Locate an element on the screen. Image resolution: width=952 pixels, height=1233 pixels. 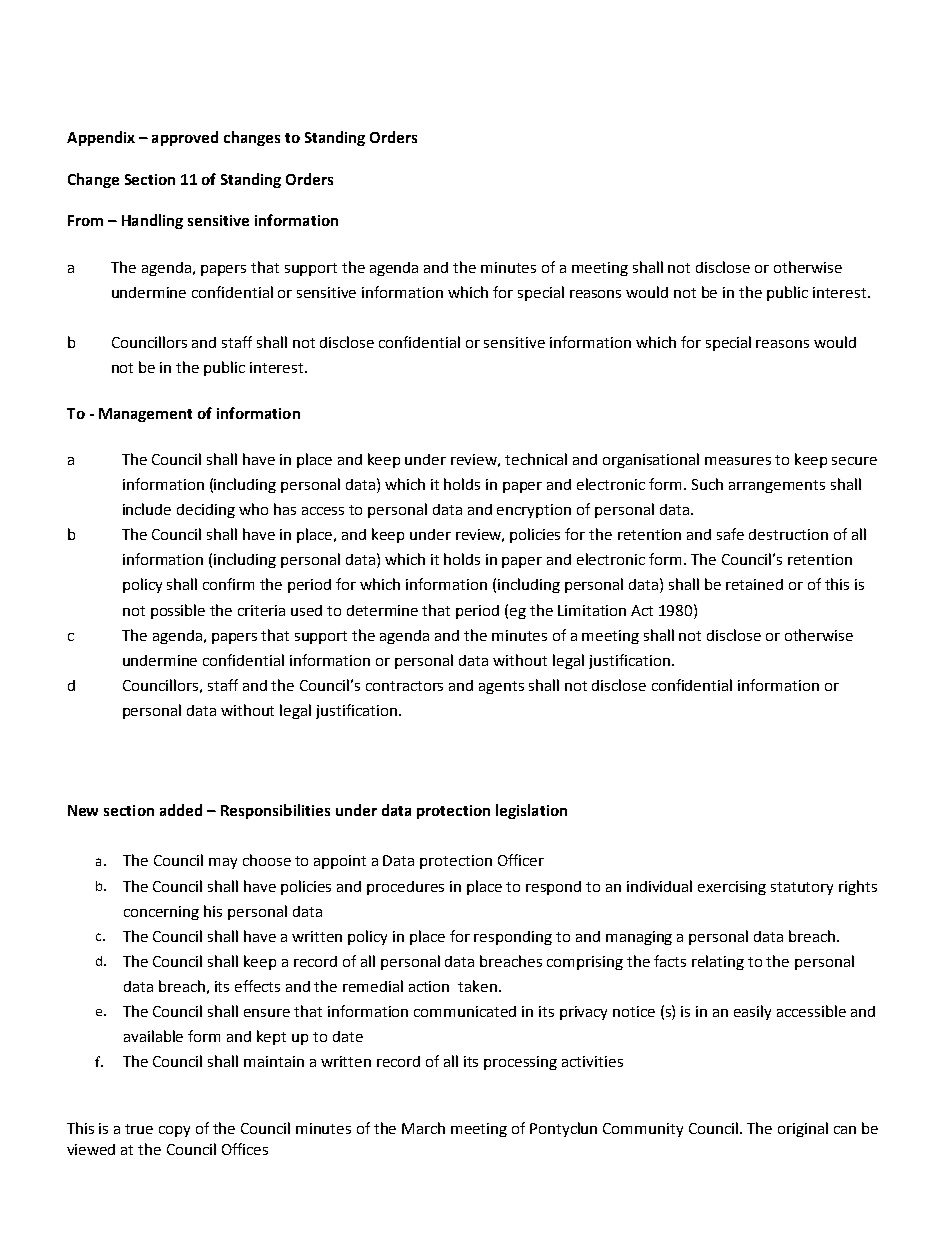
taken is located at coordinates (479, 986).
